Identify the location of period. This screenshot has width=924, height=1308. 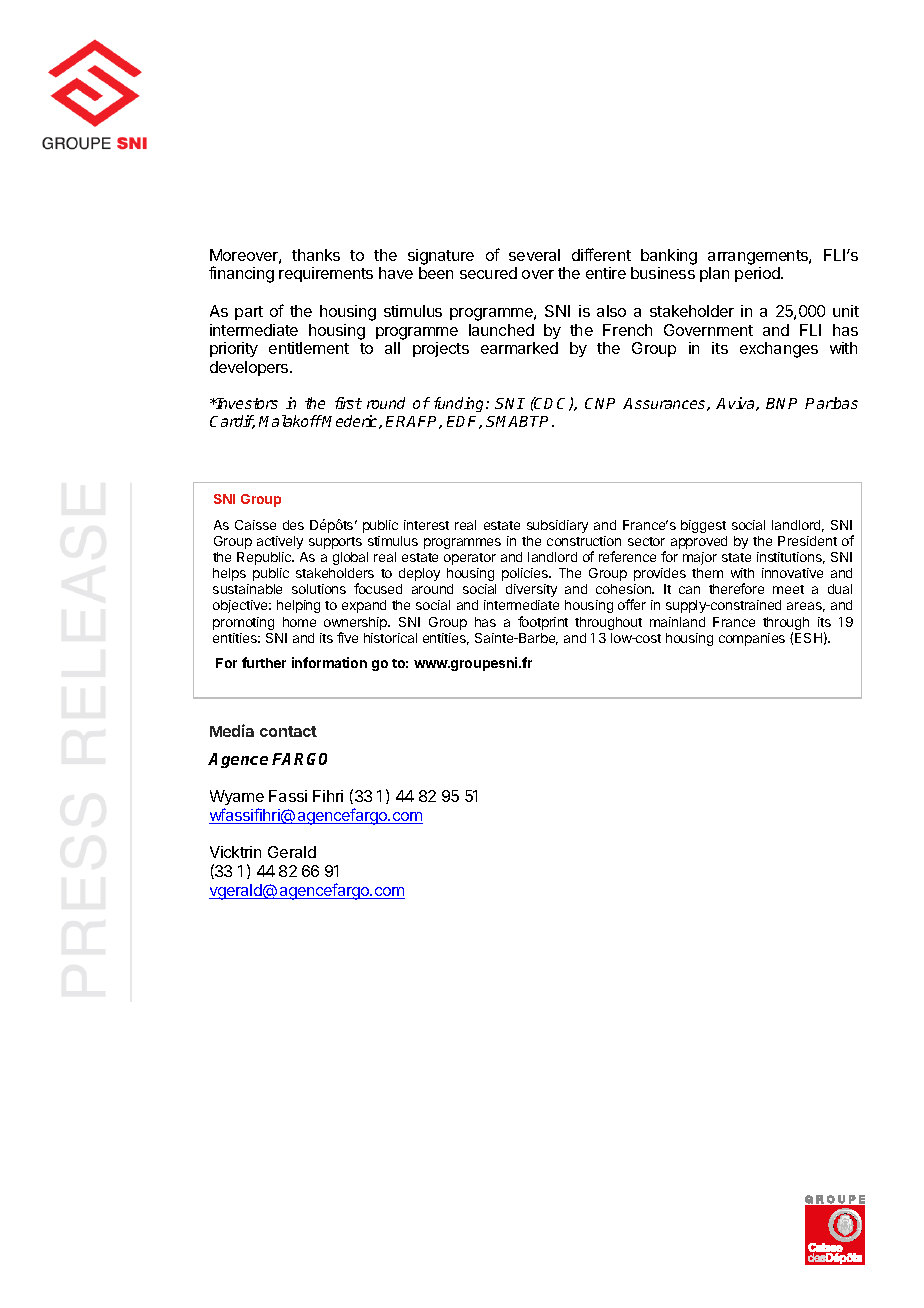
(758, 274).
